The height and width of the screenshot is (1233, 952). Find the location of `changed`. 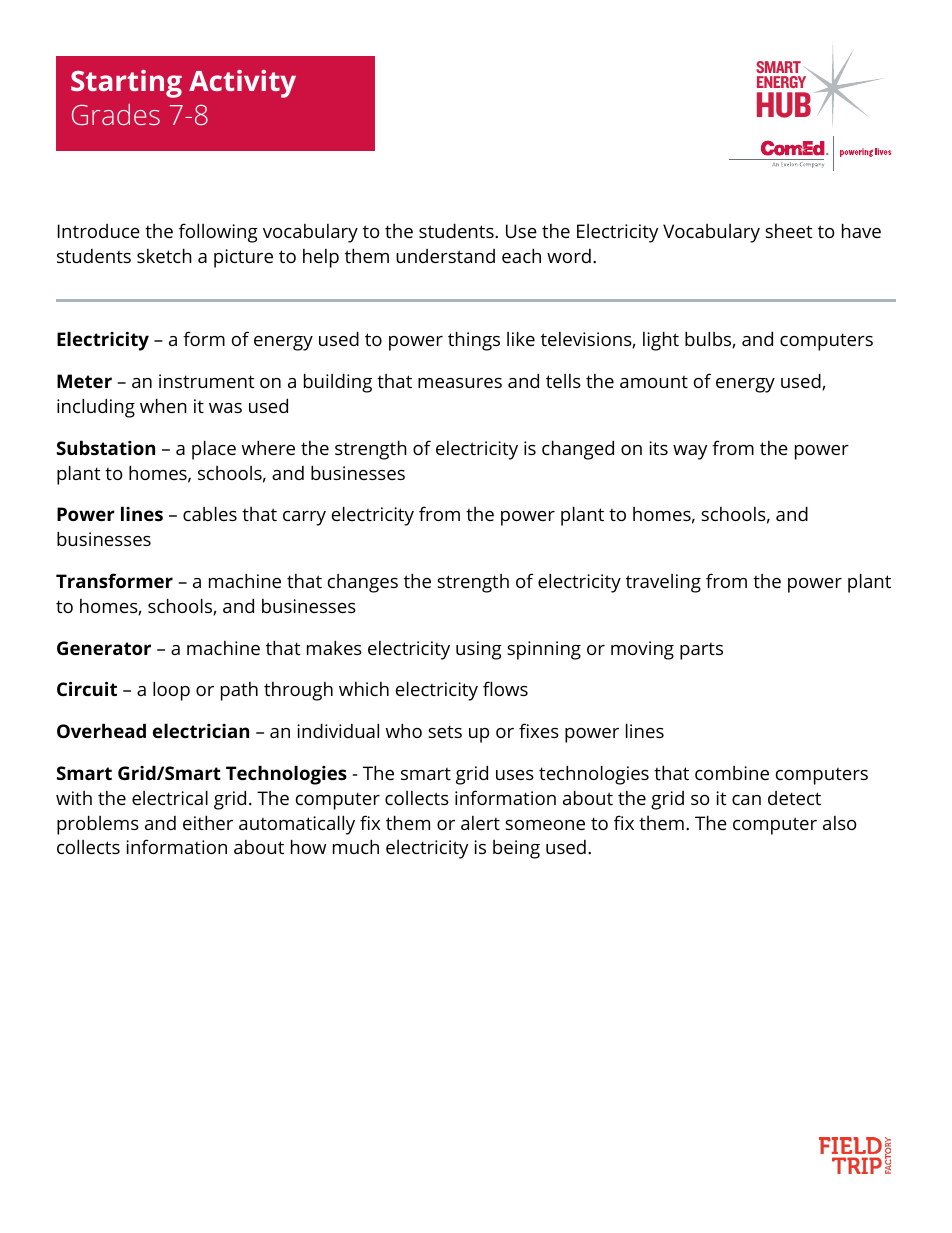

changed is located at coordinates (578, 450).
